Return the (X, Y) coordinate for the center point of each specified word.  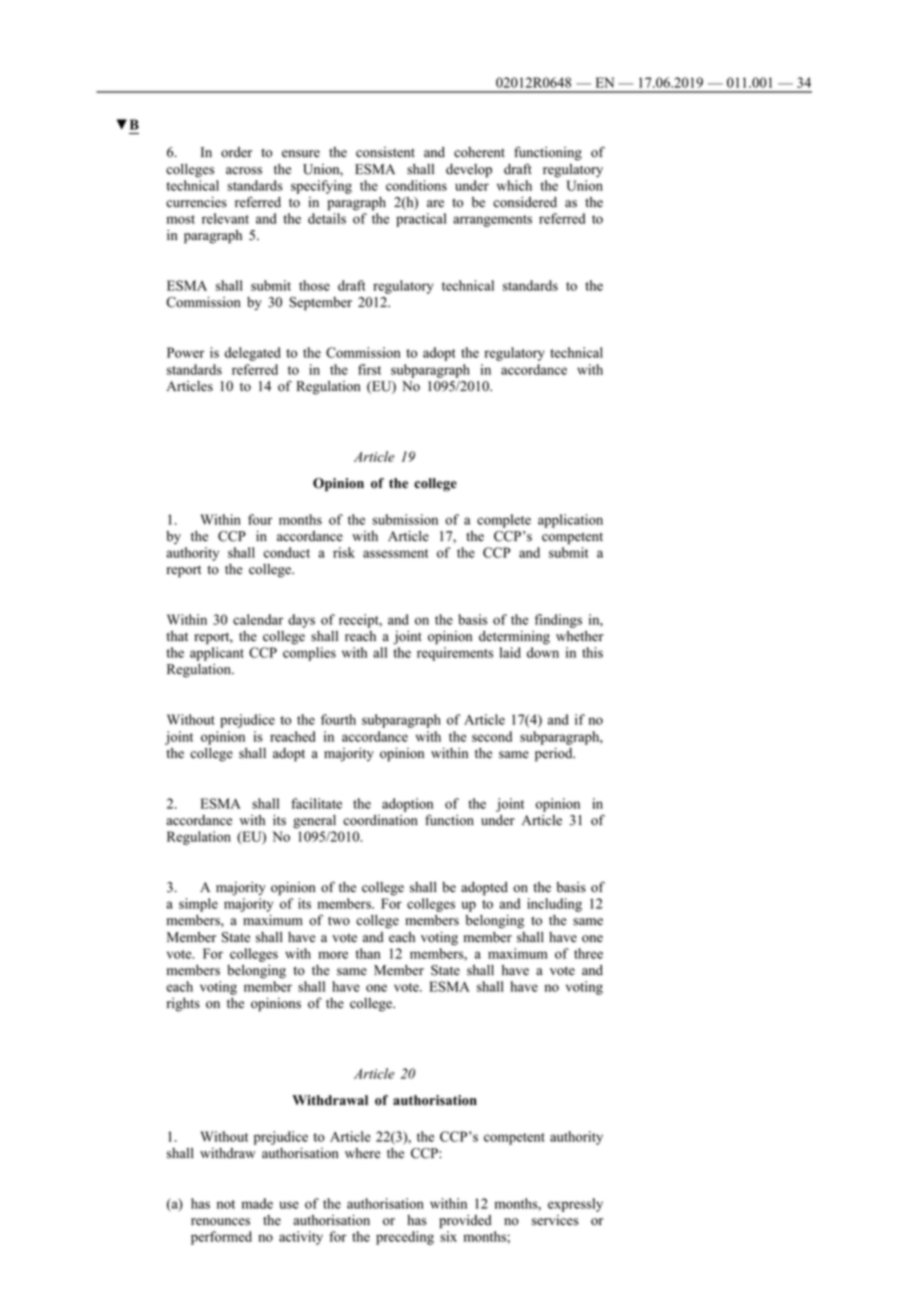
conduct (287, 552)
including (554, 905)
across (244, 171)
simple (198, 905)
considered (525, 202)
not (226, 1204)
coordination (380, 820)
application (570, 521)
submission (405, 519)
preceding (405, 1238)
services (555, 1220)
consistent (385, 152)
